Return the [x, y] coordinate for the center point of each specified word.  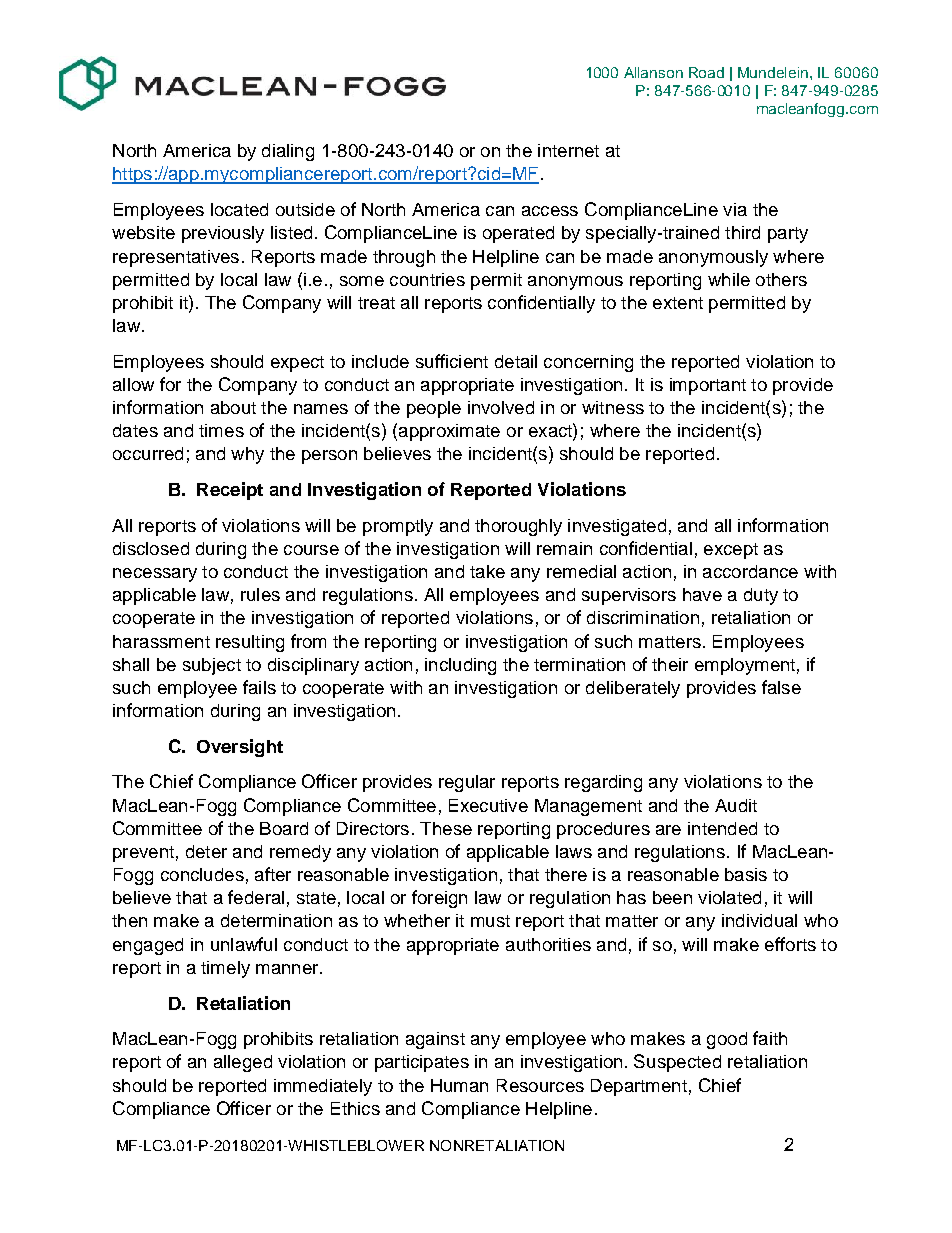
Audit [736, 805]
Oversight [240, 748]
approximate [449, 432]
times [221, 430]
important [708, 386]
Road [706, 72]
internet [568, 150]
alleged [243, 1063]
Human [459, 1085]
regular [467, 783]
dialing [288, 152]
